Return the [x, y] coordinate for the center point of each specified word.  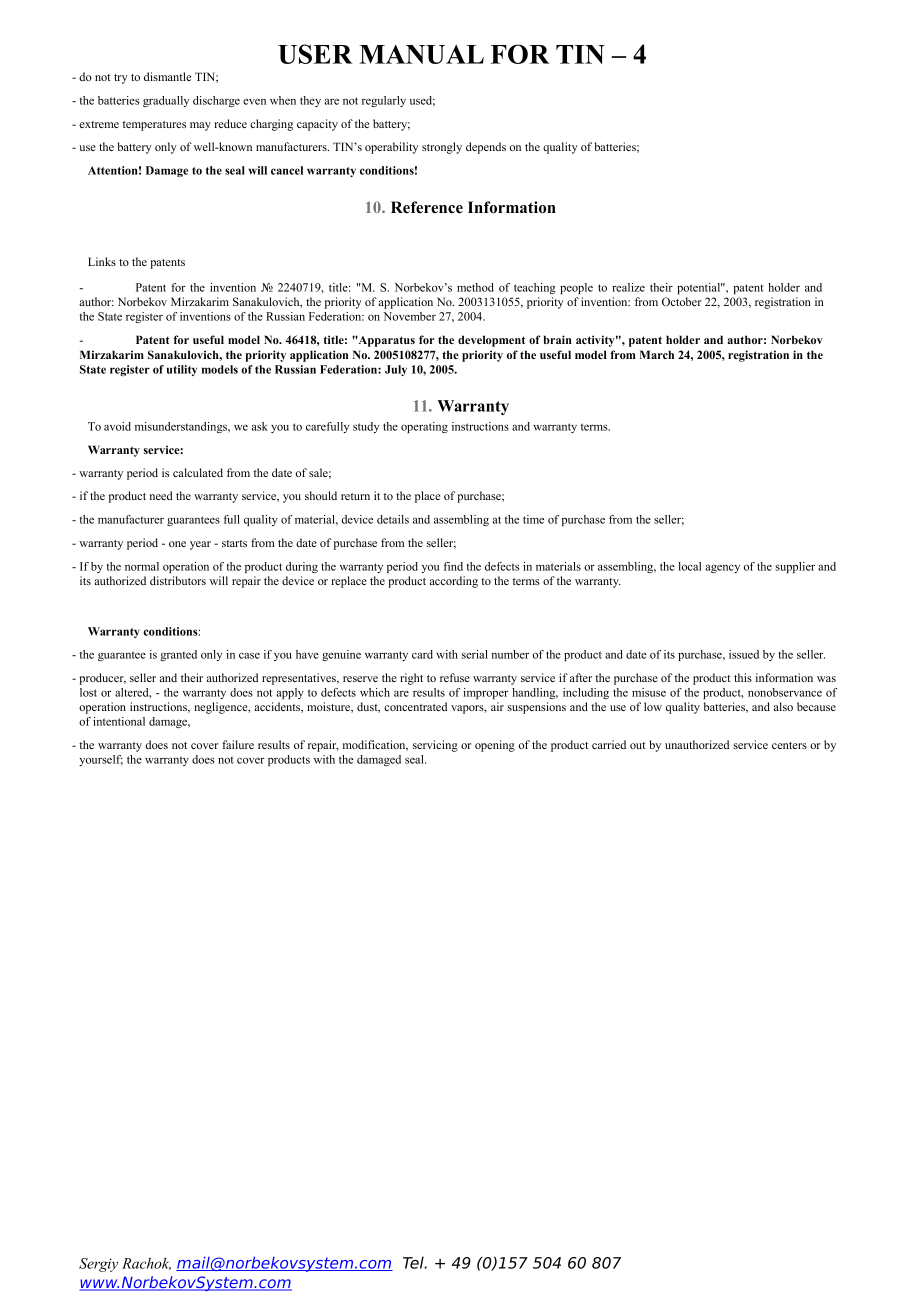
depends [486, 148]
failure [238, 744]
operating [424, 427]
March [657, 354]
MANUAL [421, 54]
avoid [117, 426]
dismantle [167, 76]
